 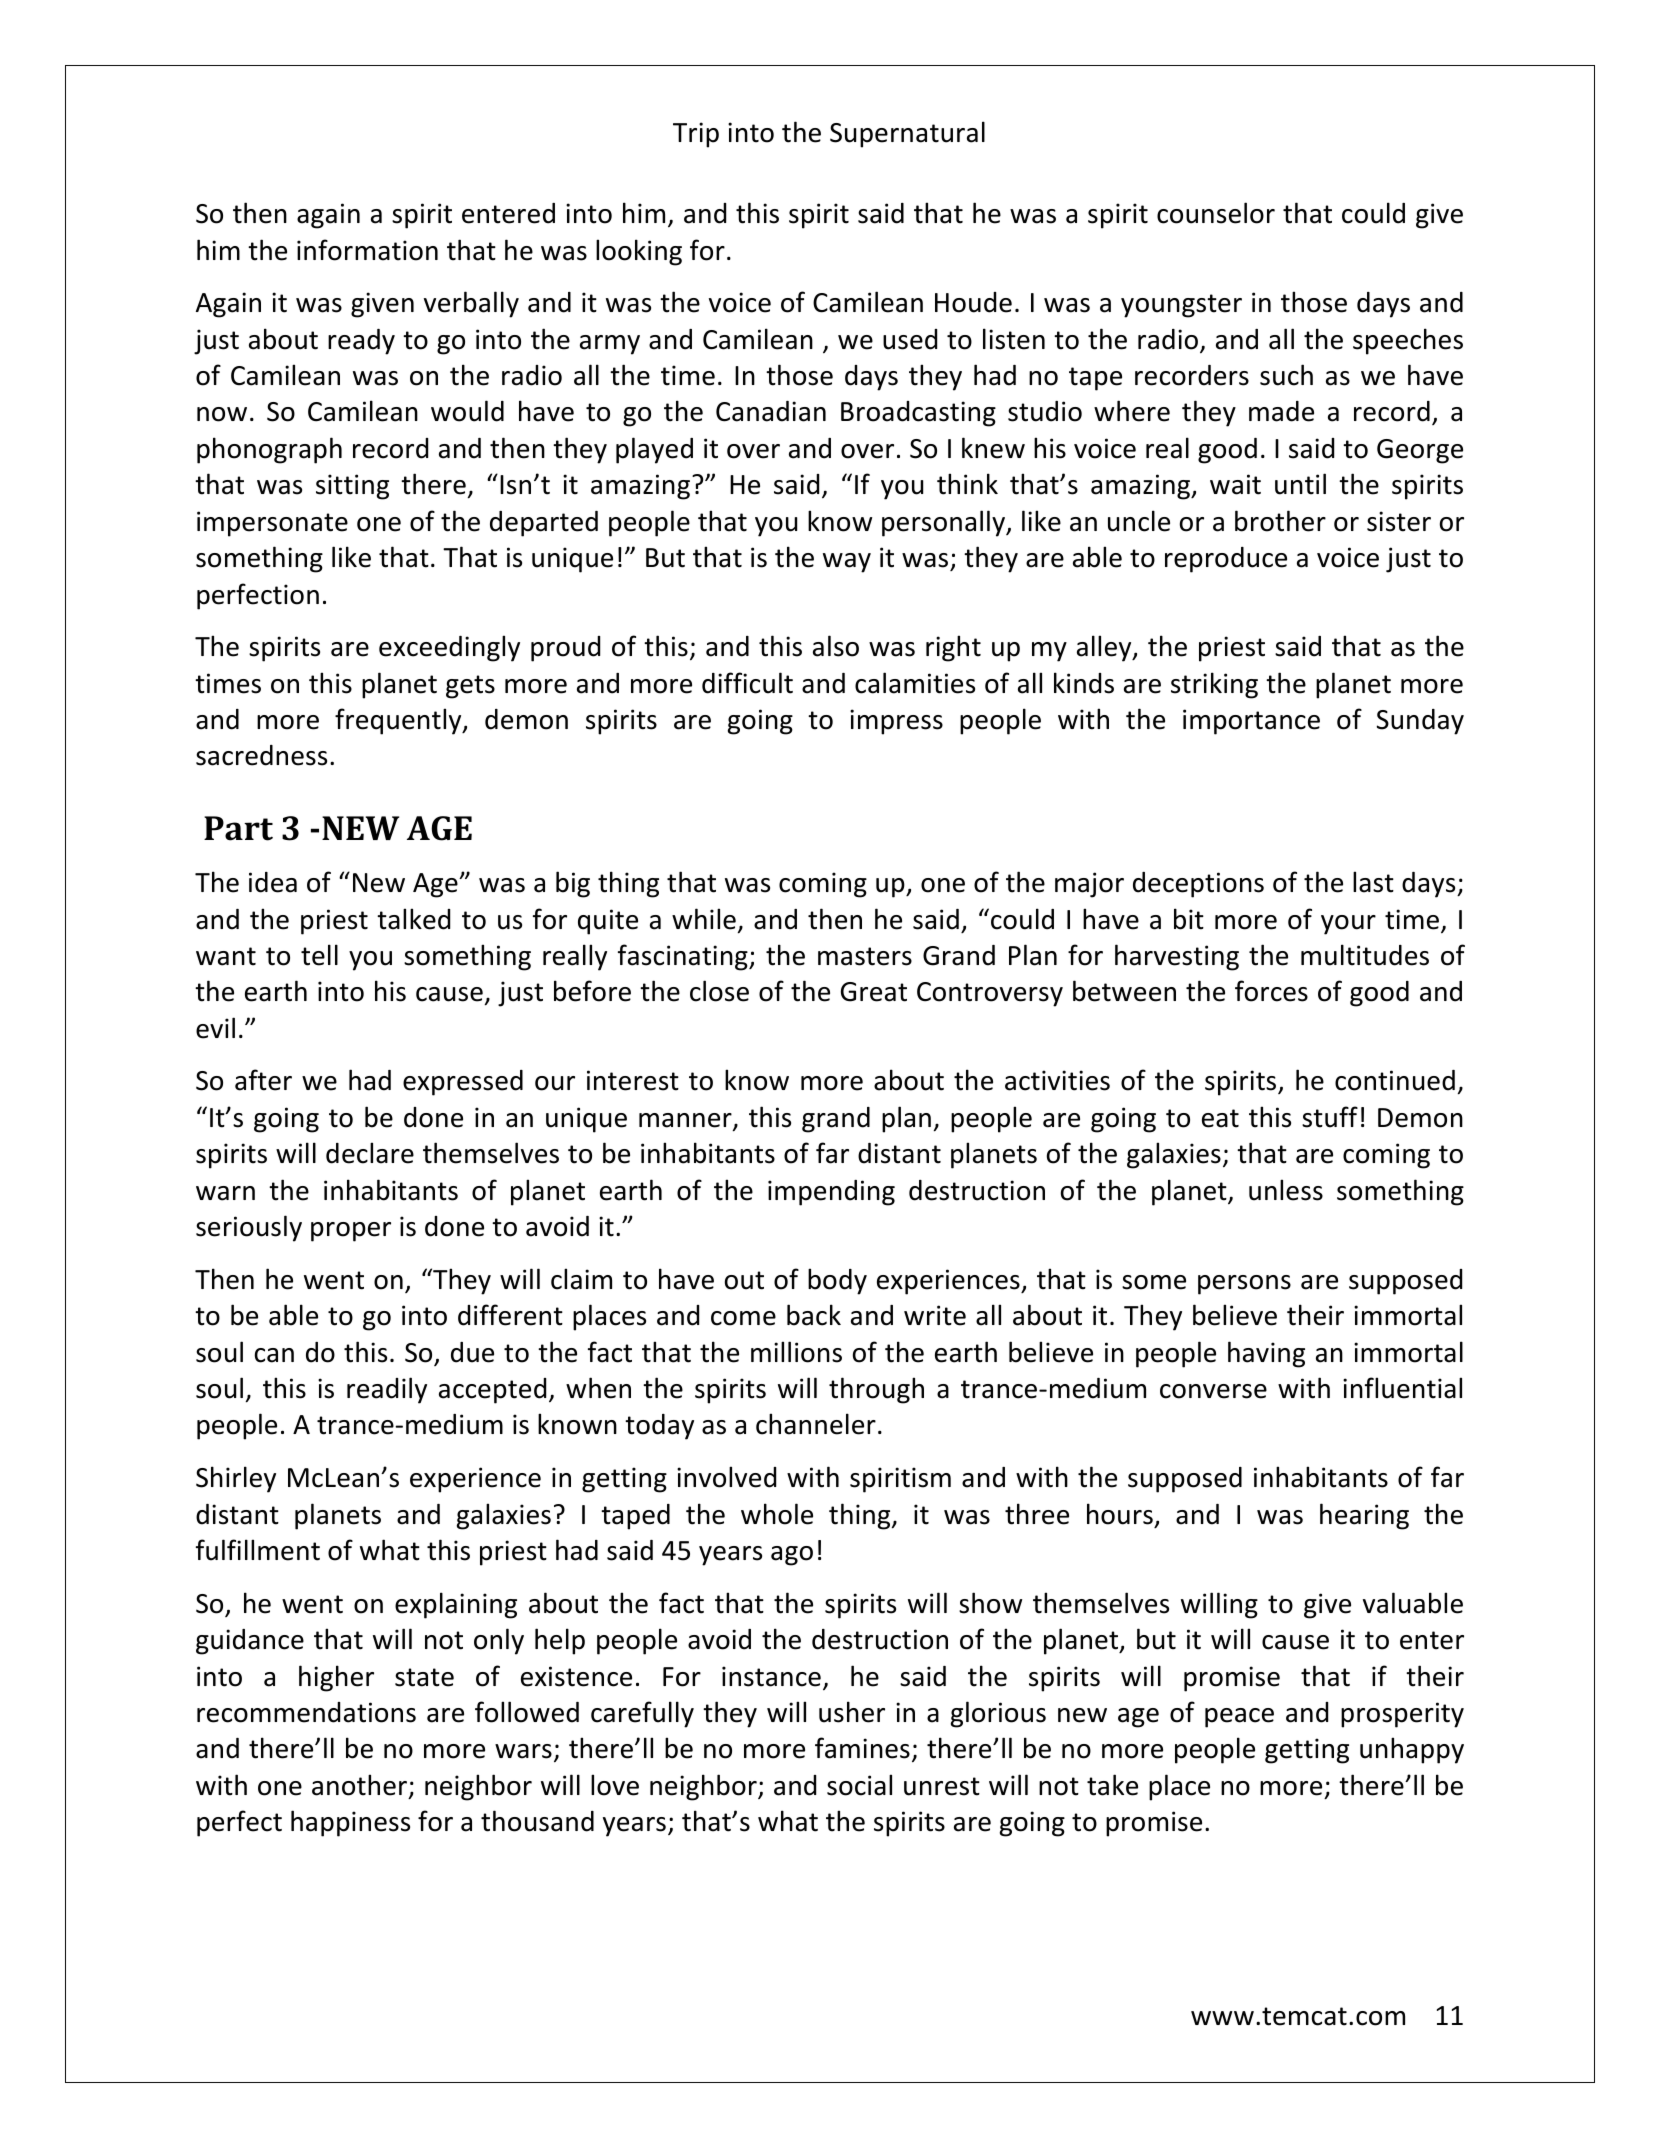 I want to click on another, so click(x=359, y=1785).
